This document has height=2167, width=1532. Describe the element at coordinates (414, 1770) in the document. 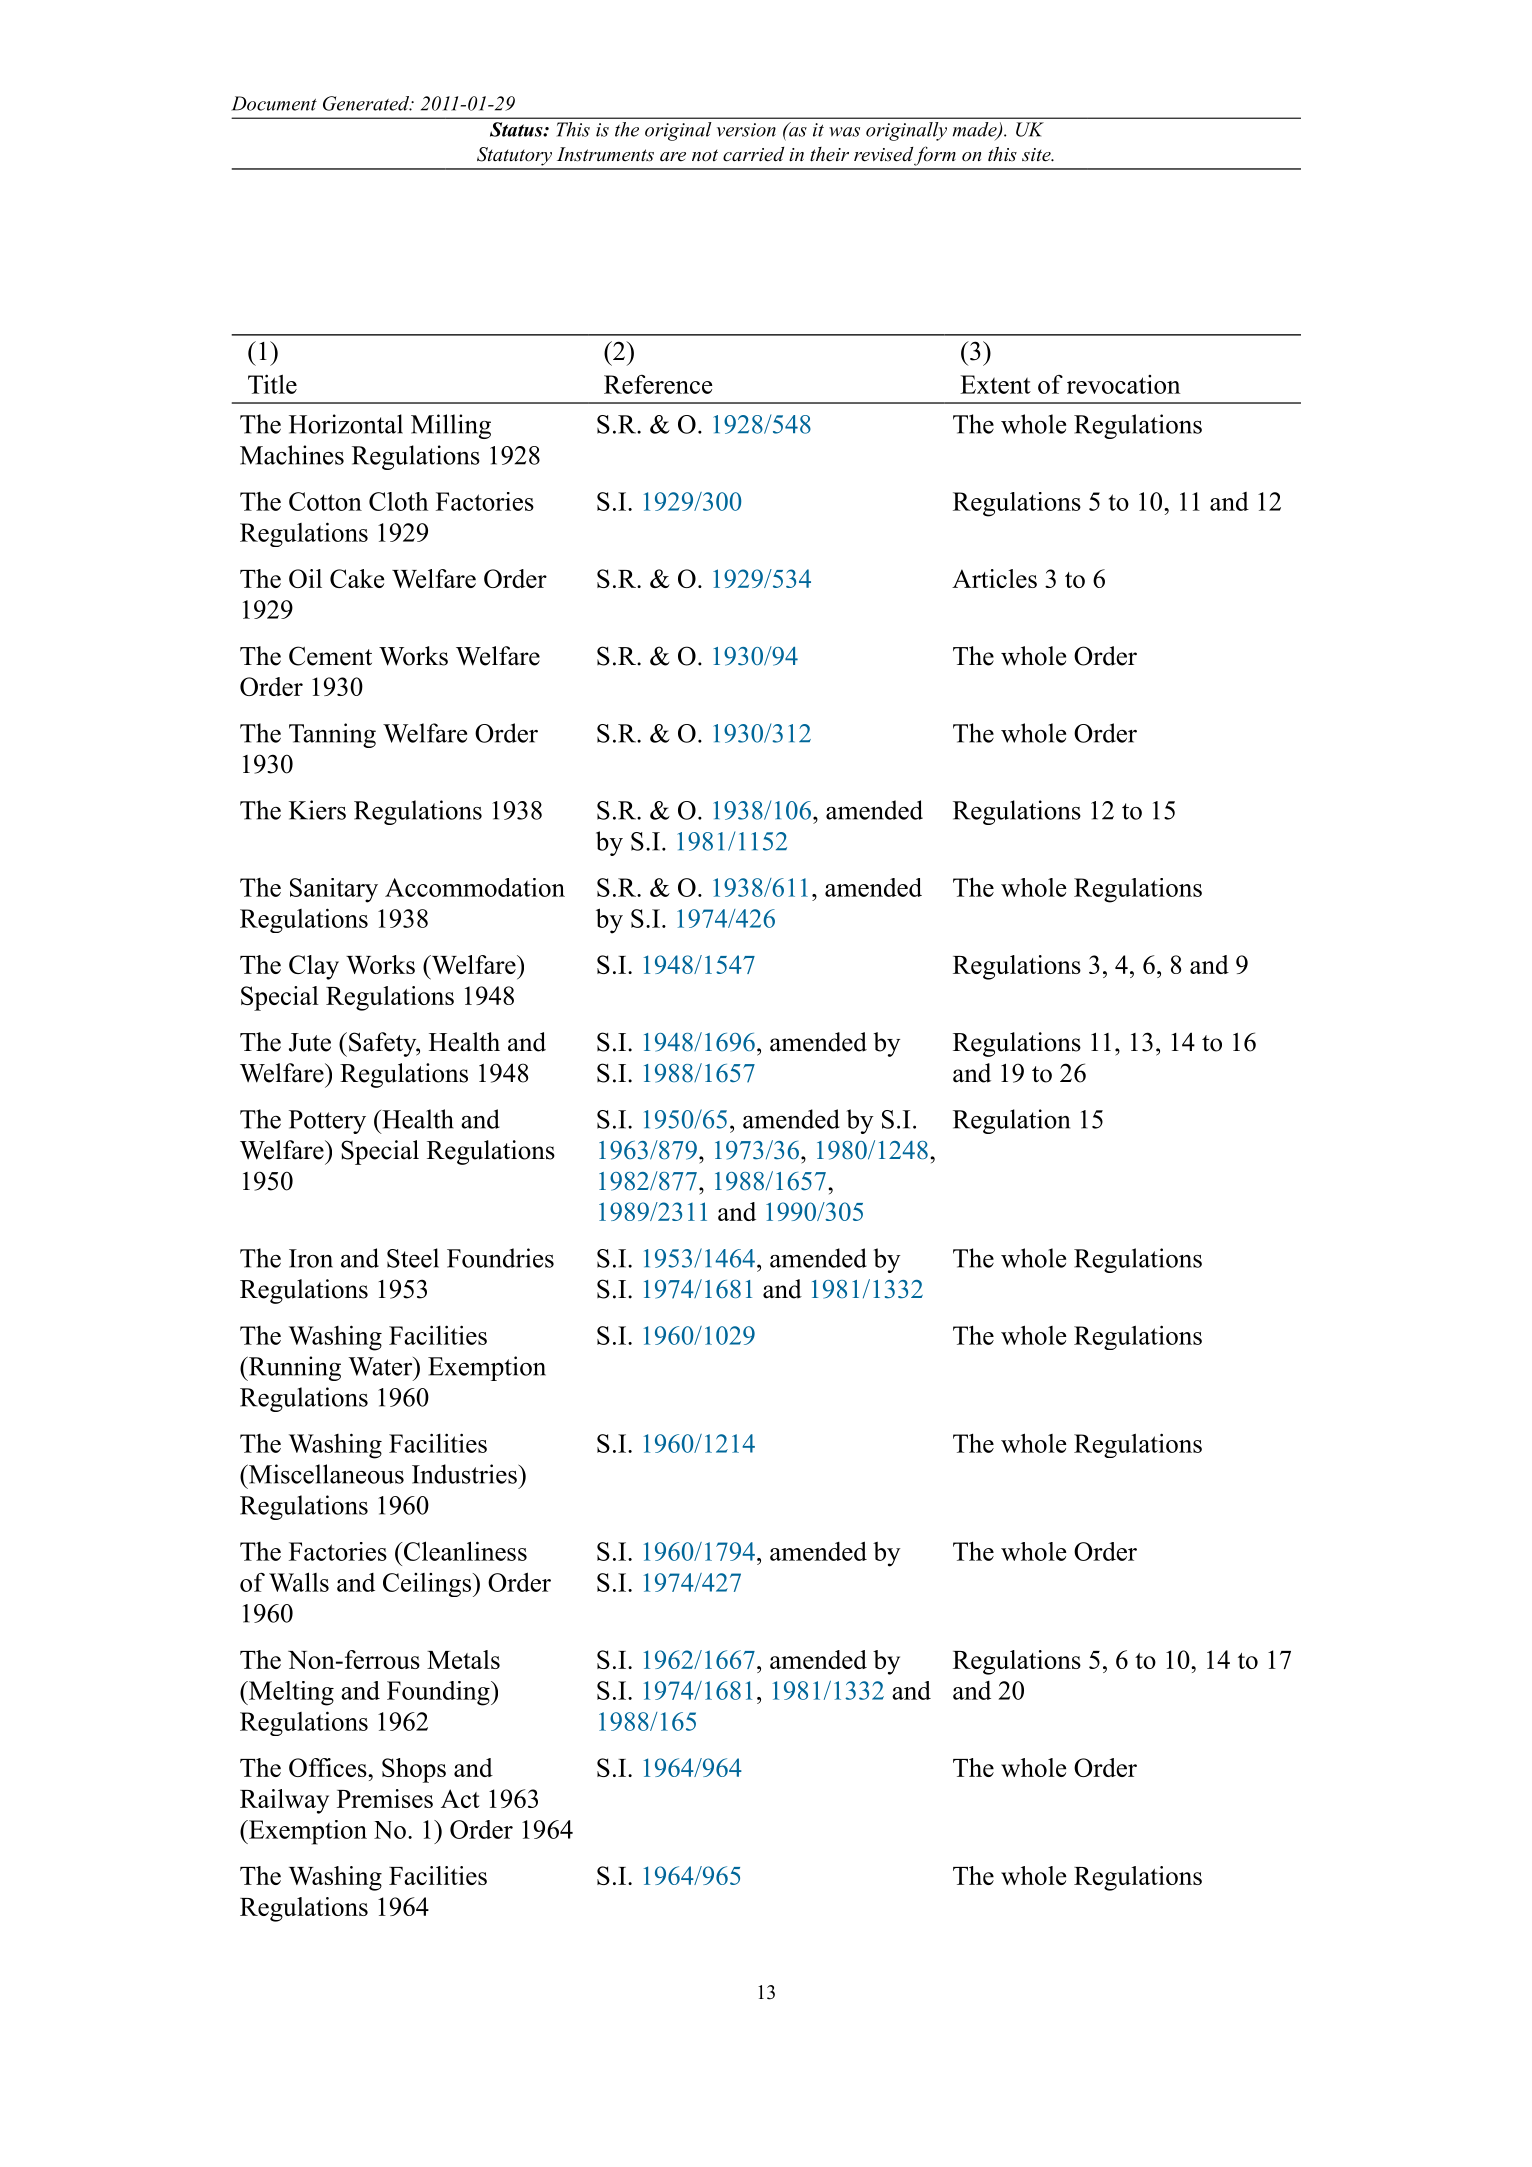

I see `Shops` at that location.
